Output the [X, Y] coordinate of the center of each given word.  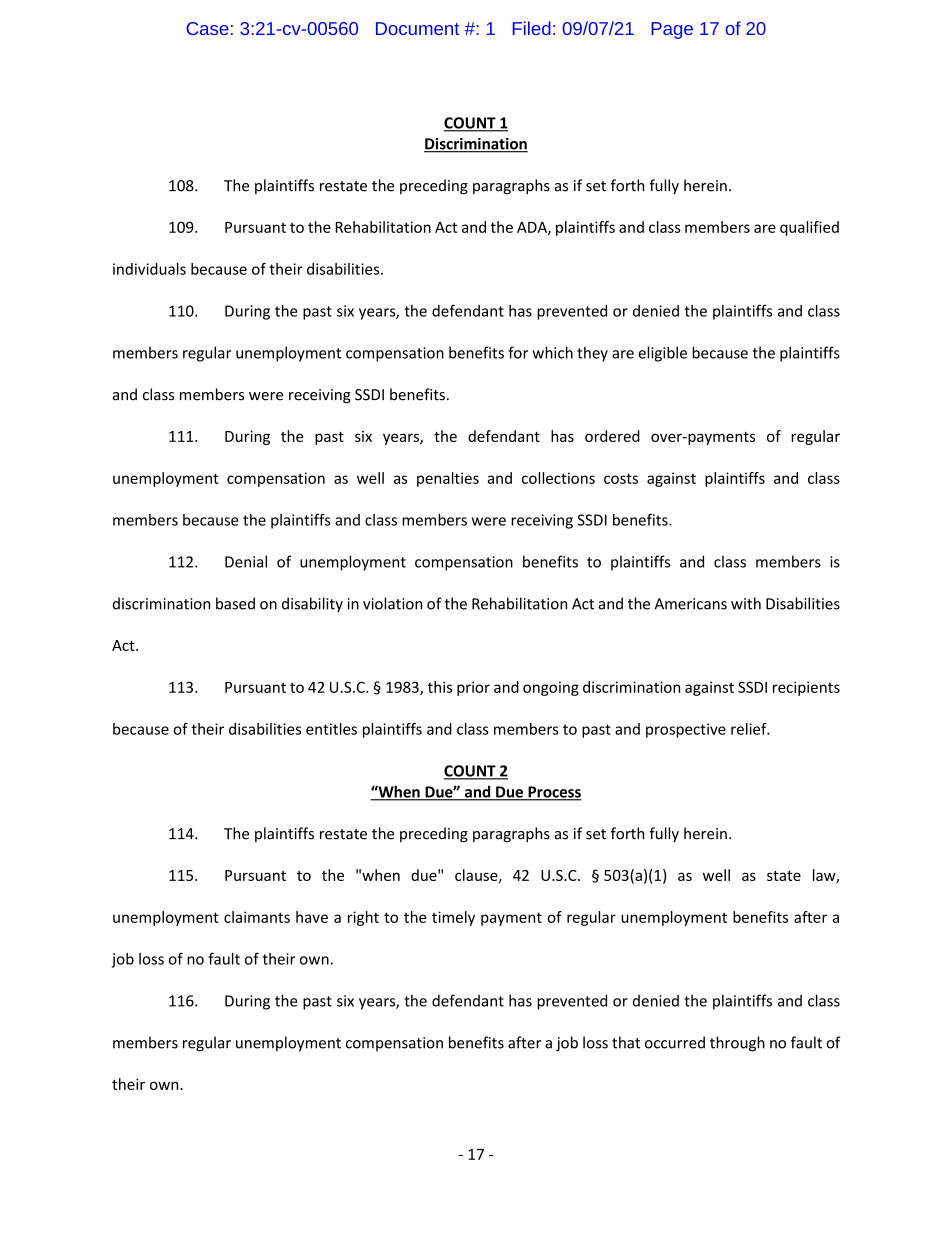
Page [672, 30]
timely [453, 918]
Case [207, 28]
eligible [662, 354]
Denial [246, 561]
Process [554, 793]
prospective [686, 730]
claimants [257, 917]
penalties [448, 479]
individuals [149, 269]
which [552, 352]
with [746, 603]
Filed [532, 28]
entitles [331, 729]
